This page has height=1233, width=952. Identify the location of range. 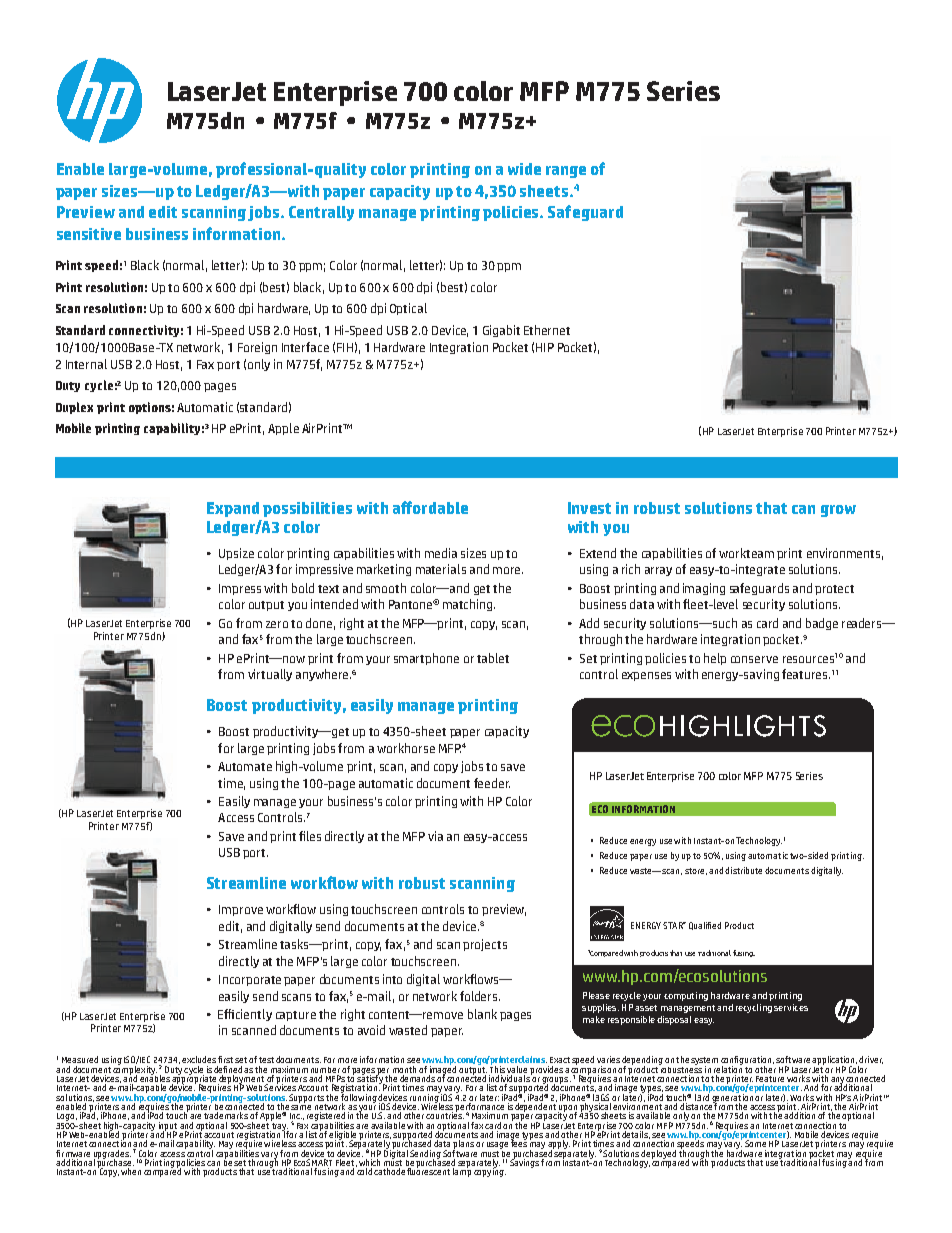
(566, 172).
